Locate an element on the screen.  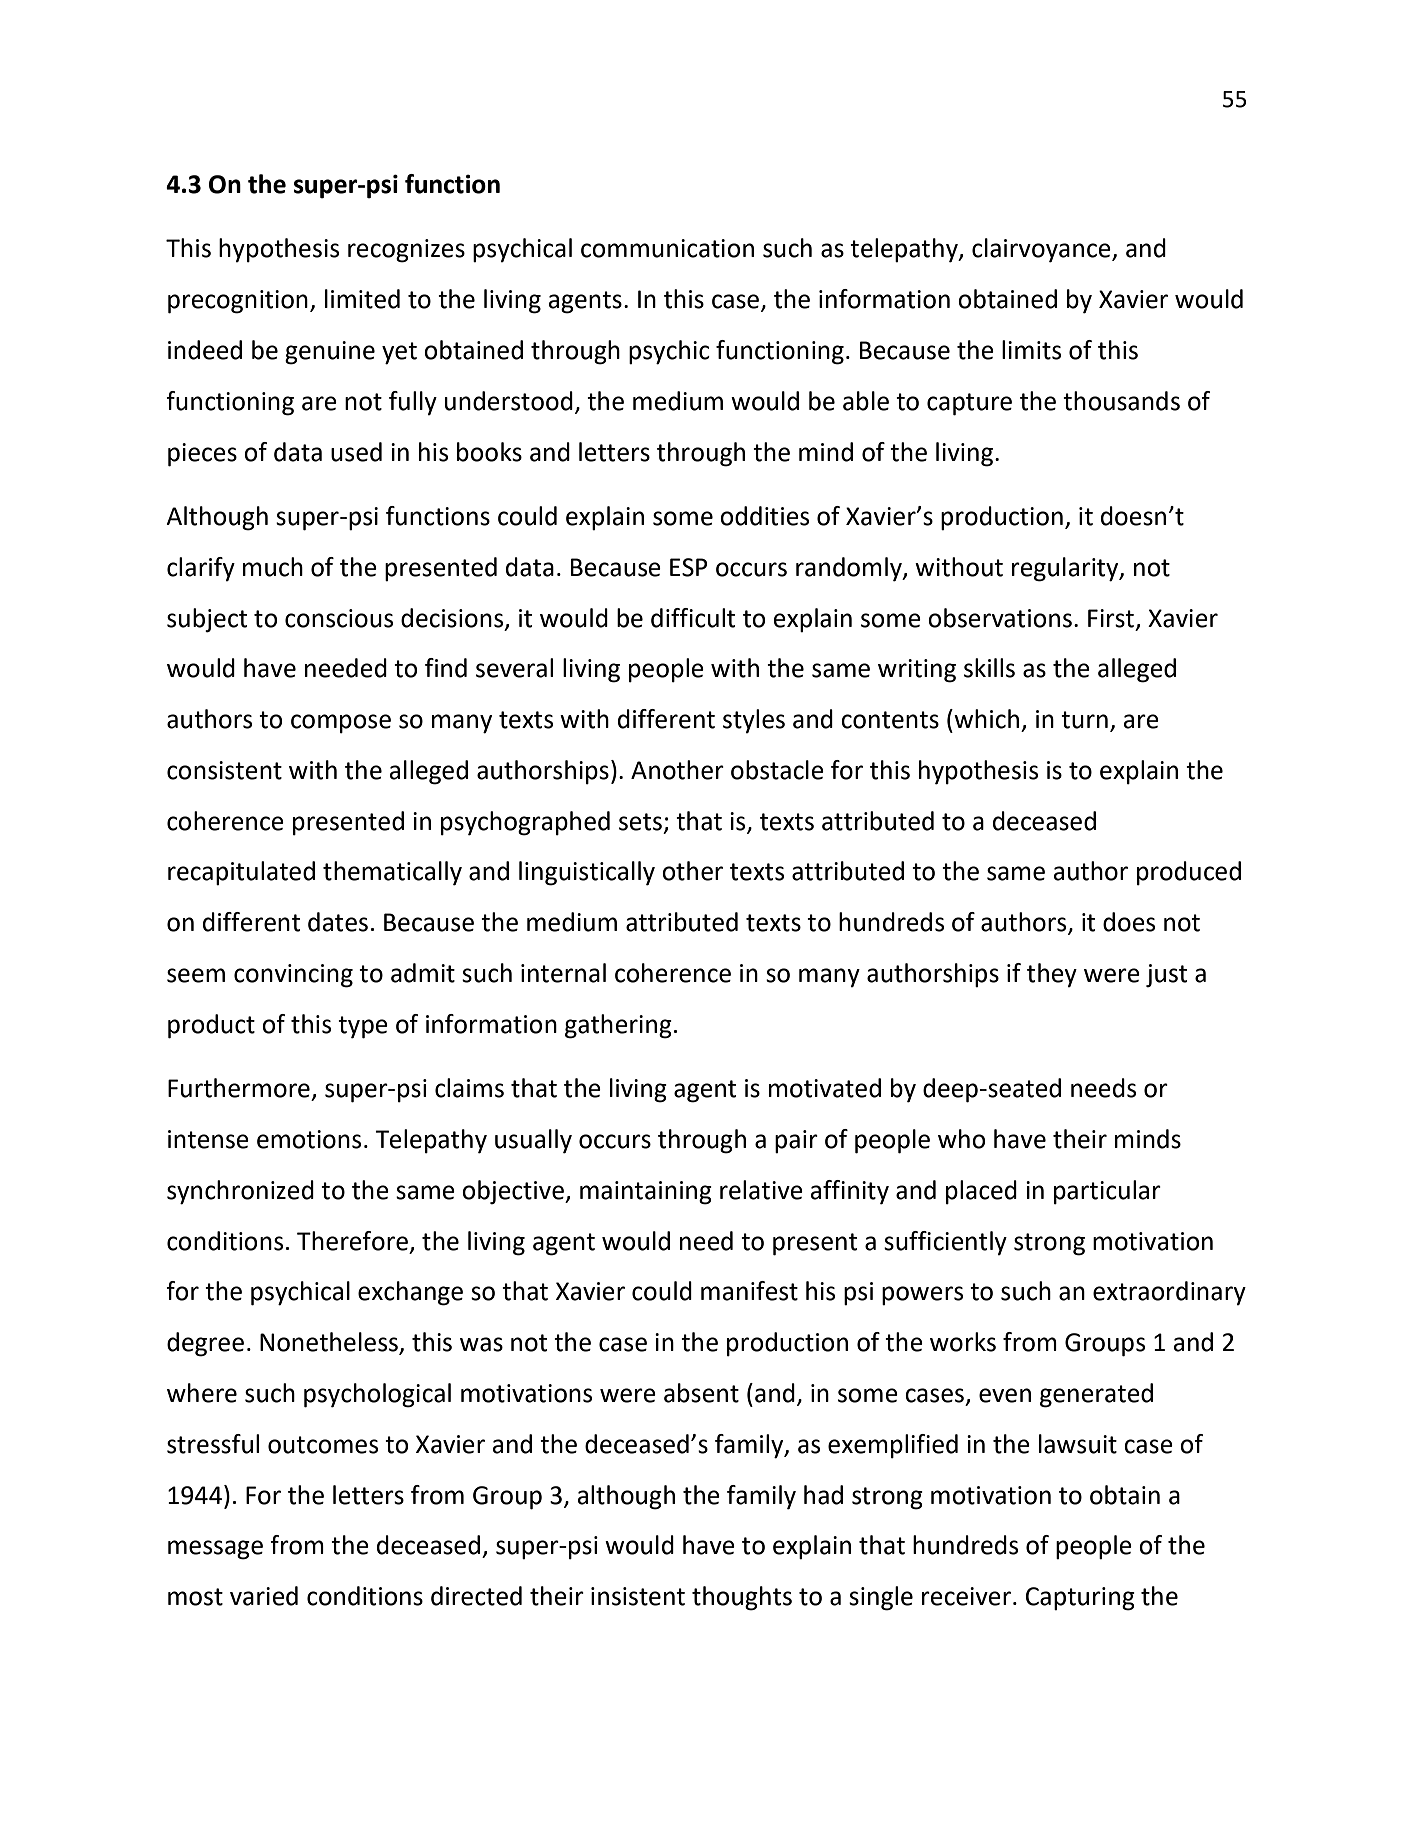
clairvoyance is located at coordinates (1042, 250).
